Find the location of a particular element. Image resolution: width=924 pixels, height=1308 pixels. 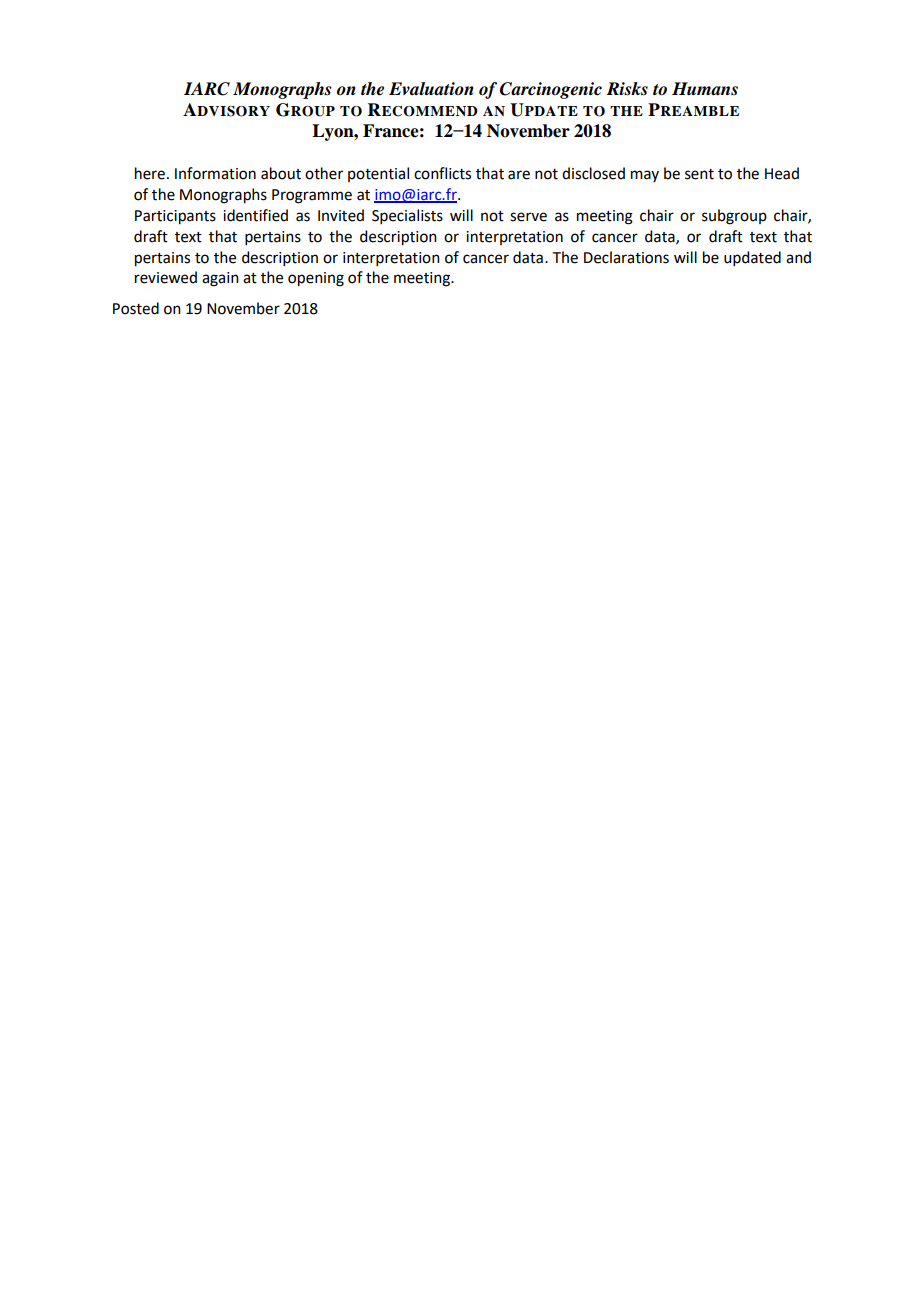

here is located at coordinates (150, 173).
